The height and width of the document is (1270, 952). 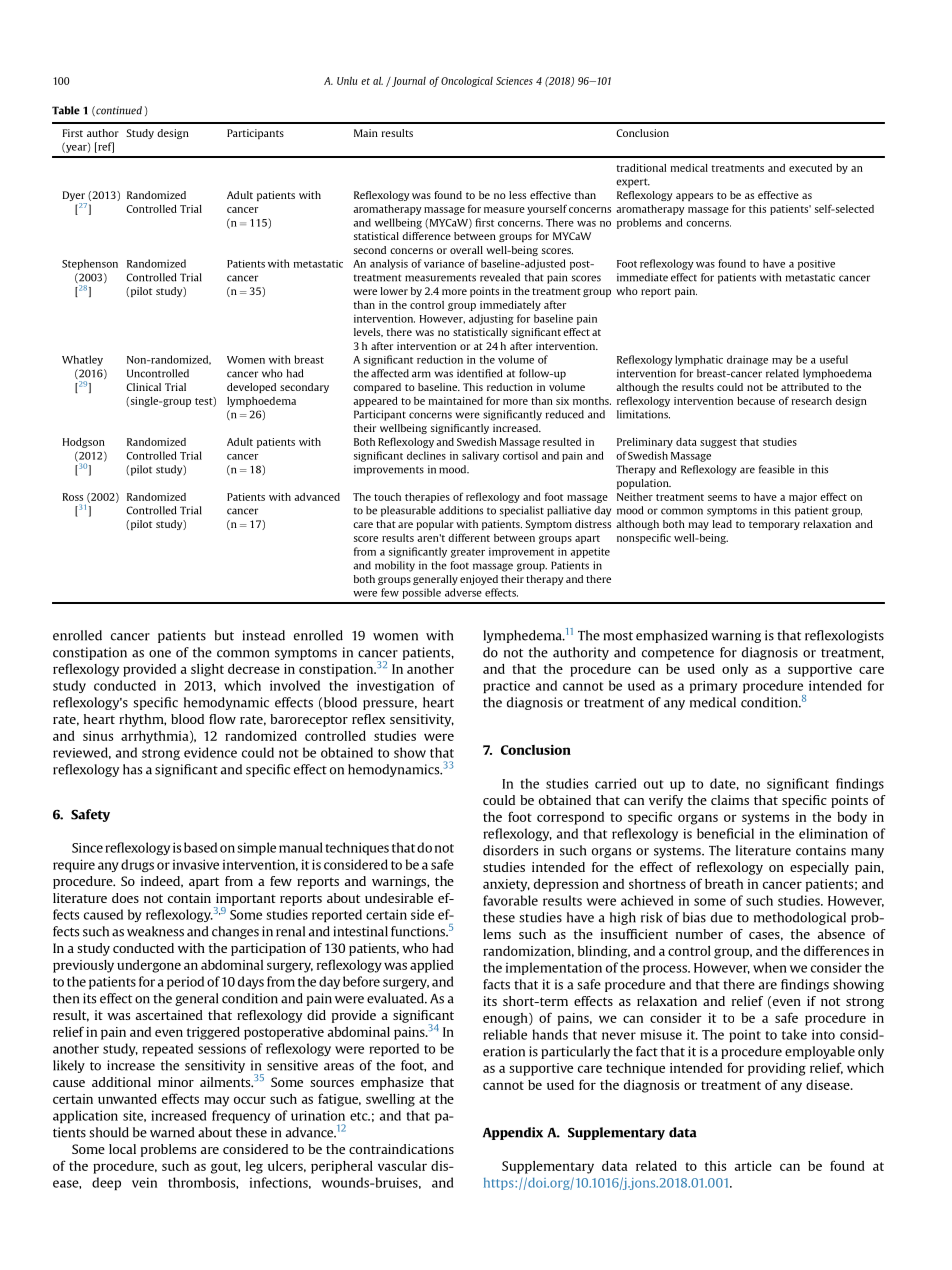 I want to click on Sciences, so click(x=514, y=81).
